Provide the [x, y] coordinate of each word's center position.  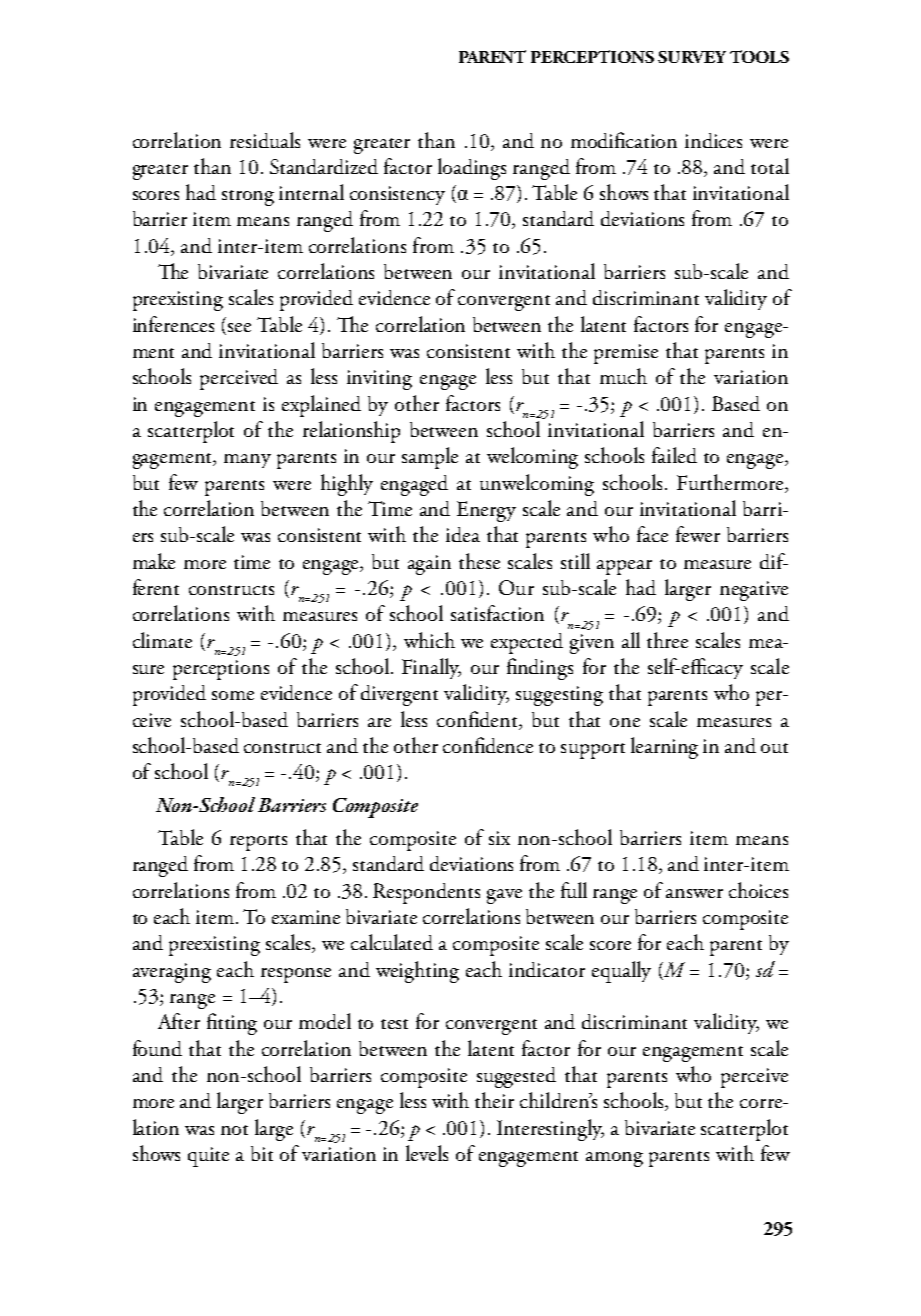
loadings [472, 169]
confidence [488, 745]
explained [321, 406]
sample [430, 458]
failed [674, 455]
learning [664, 748]
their [494, 1100]
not [234, 1130]
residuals [265, 140]
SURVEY [692, 57]
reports [258, 843]
